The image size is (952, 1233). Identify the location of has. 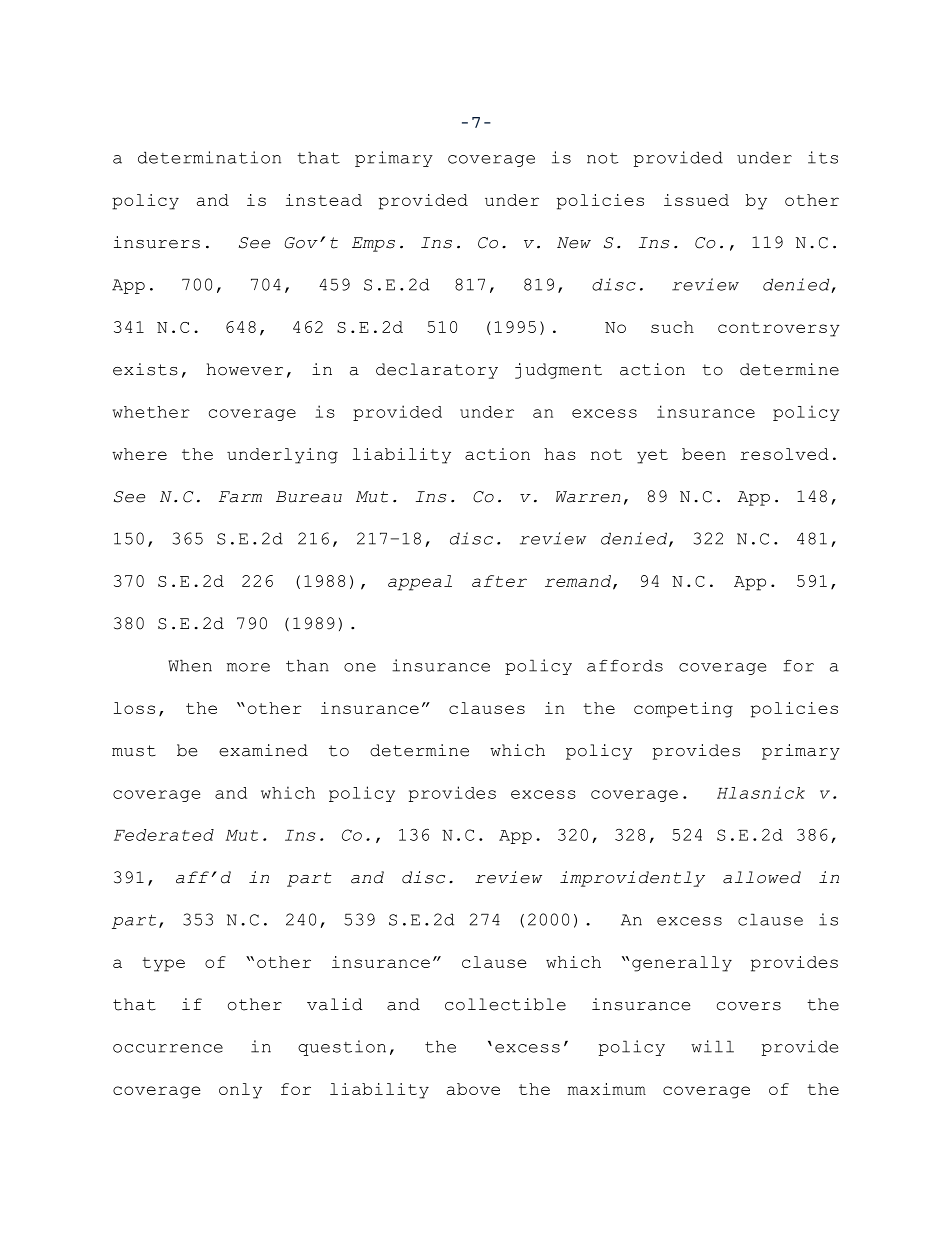
(560, 454).
